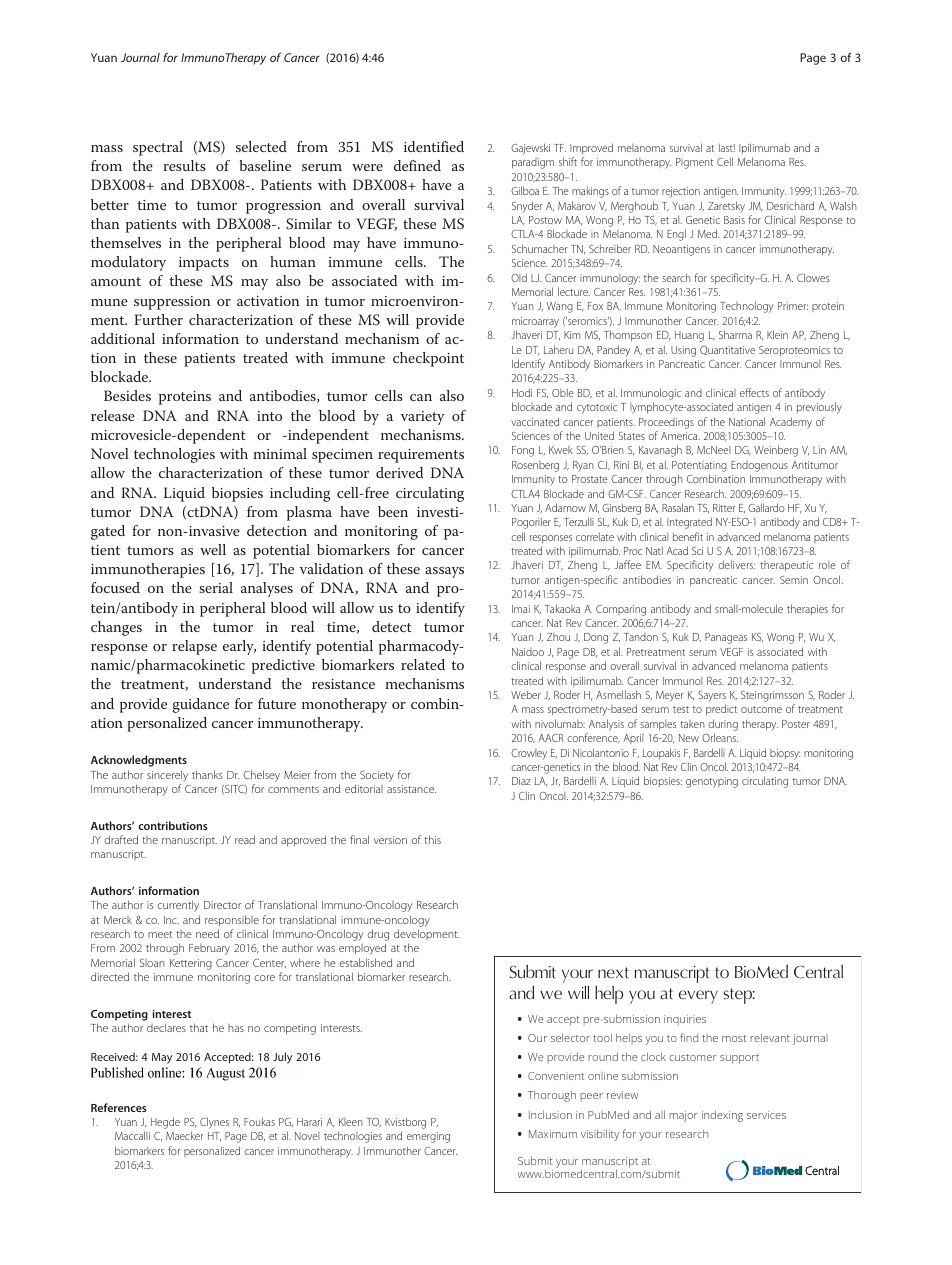  What do you see at coordinates (734, 220) in the screenshot?
I see `Basis` at bounding box center [734, 220].
